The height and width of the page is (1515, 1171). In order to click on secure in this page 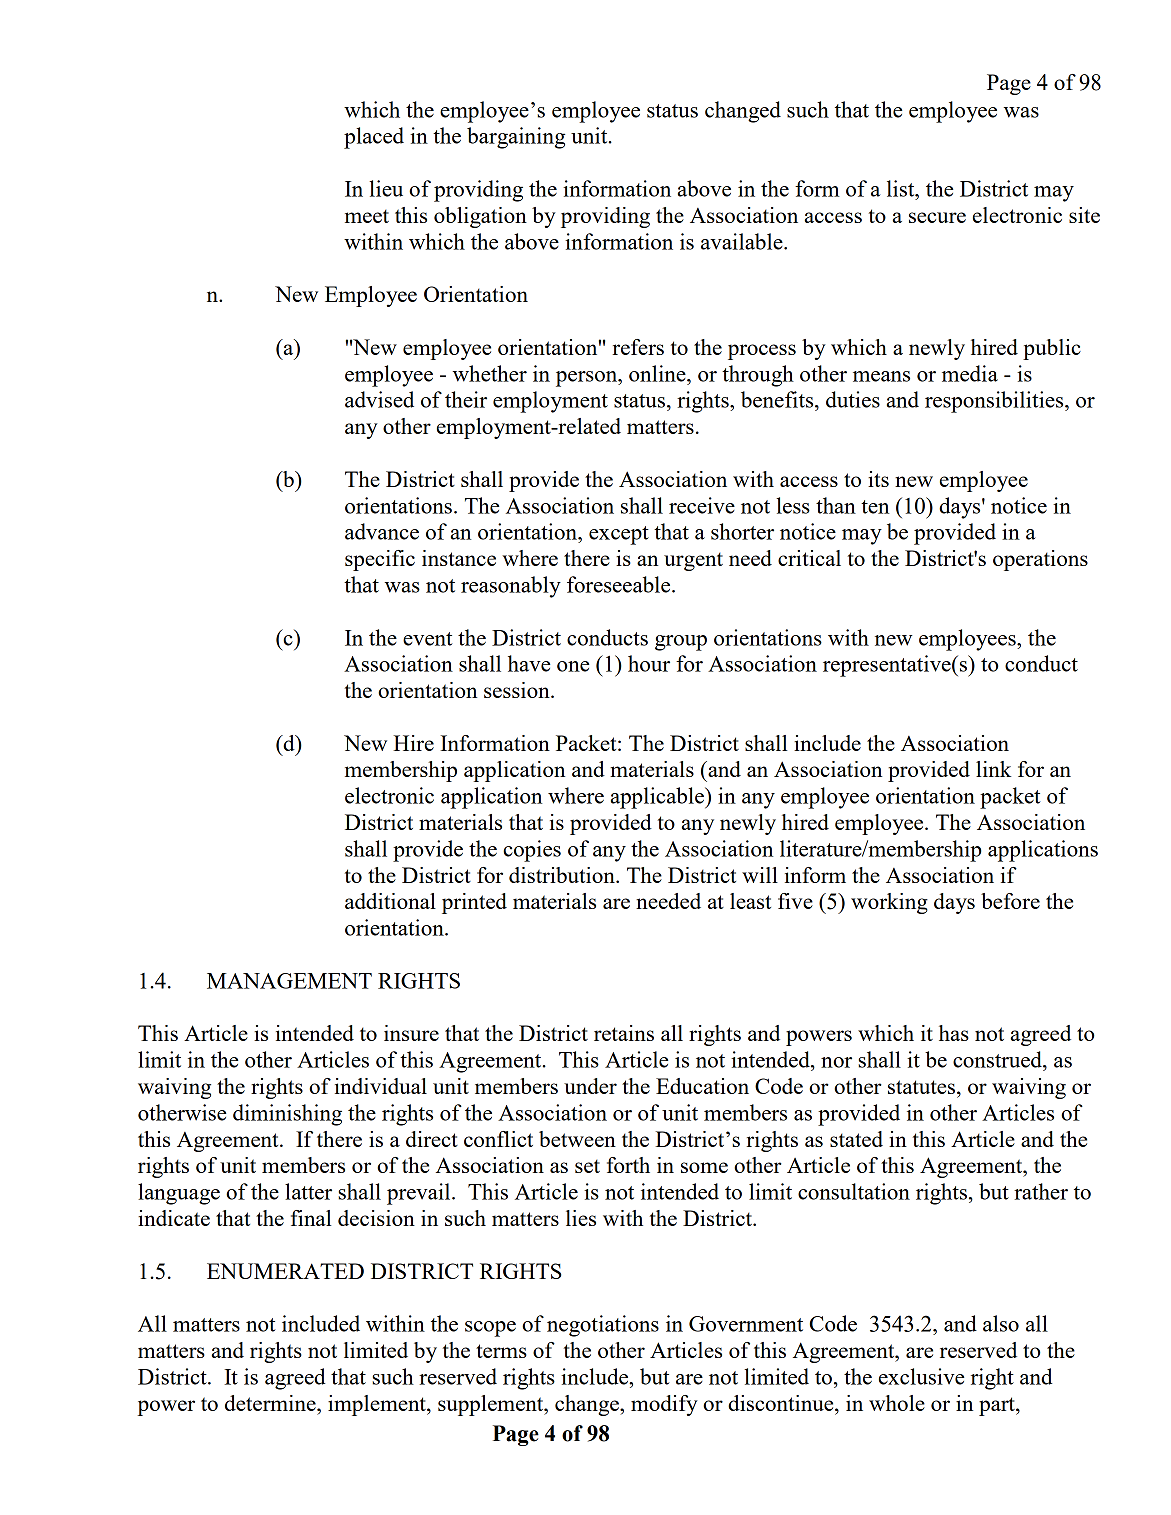, I will do `click(937, 217)`.
